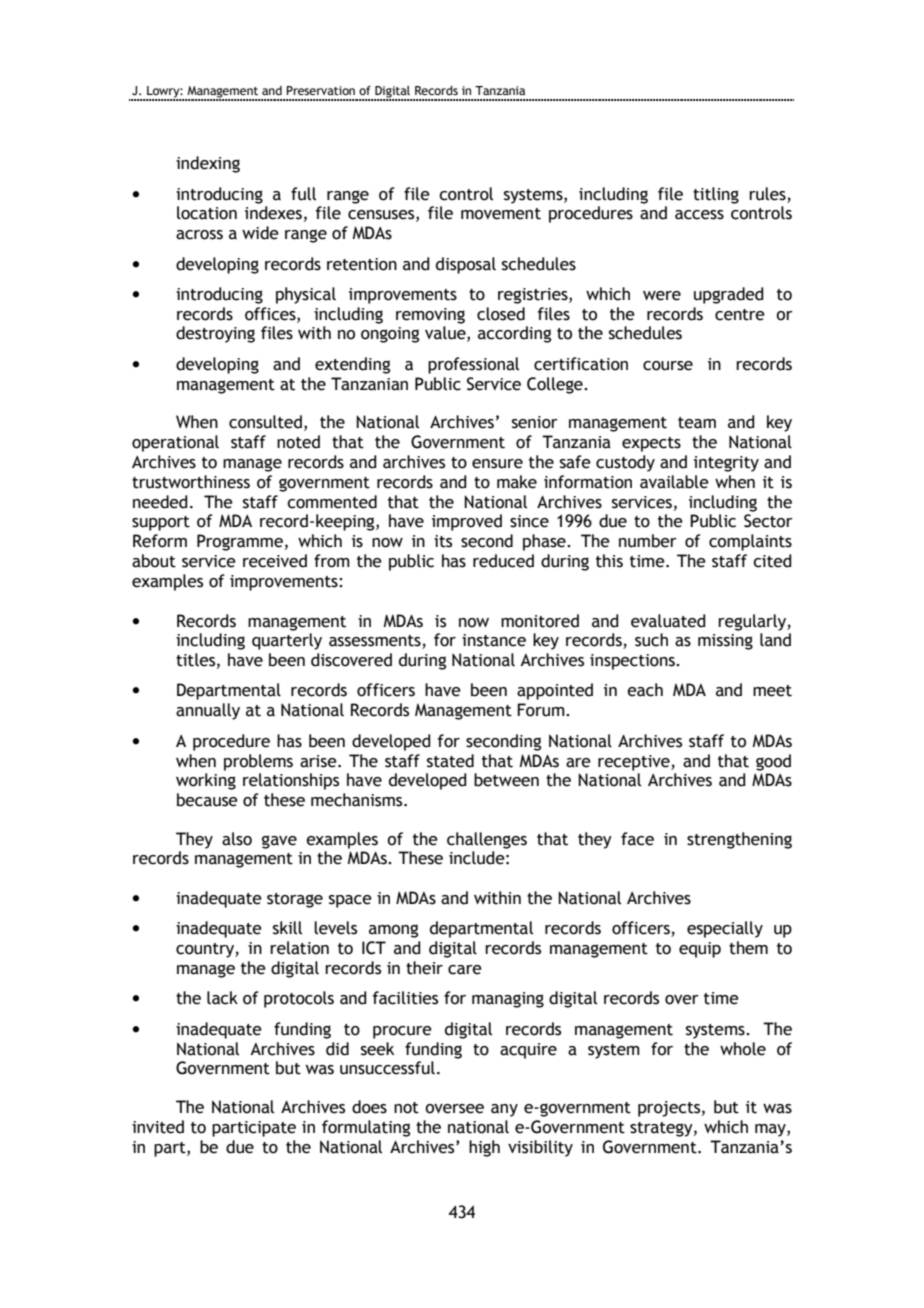 The height and width of the page is (1308, 924). I want to click on challenges, so click(487, 840).
